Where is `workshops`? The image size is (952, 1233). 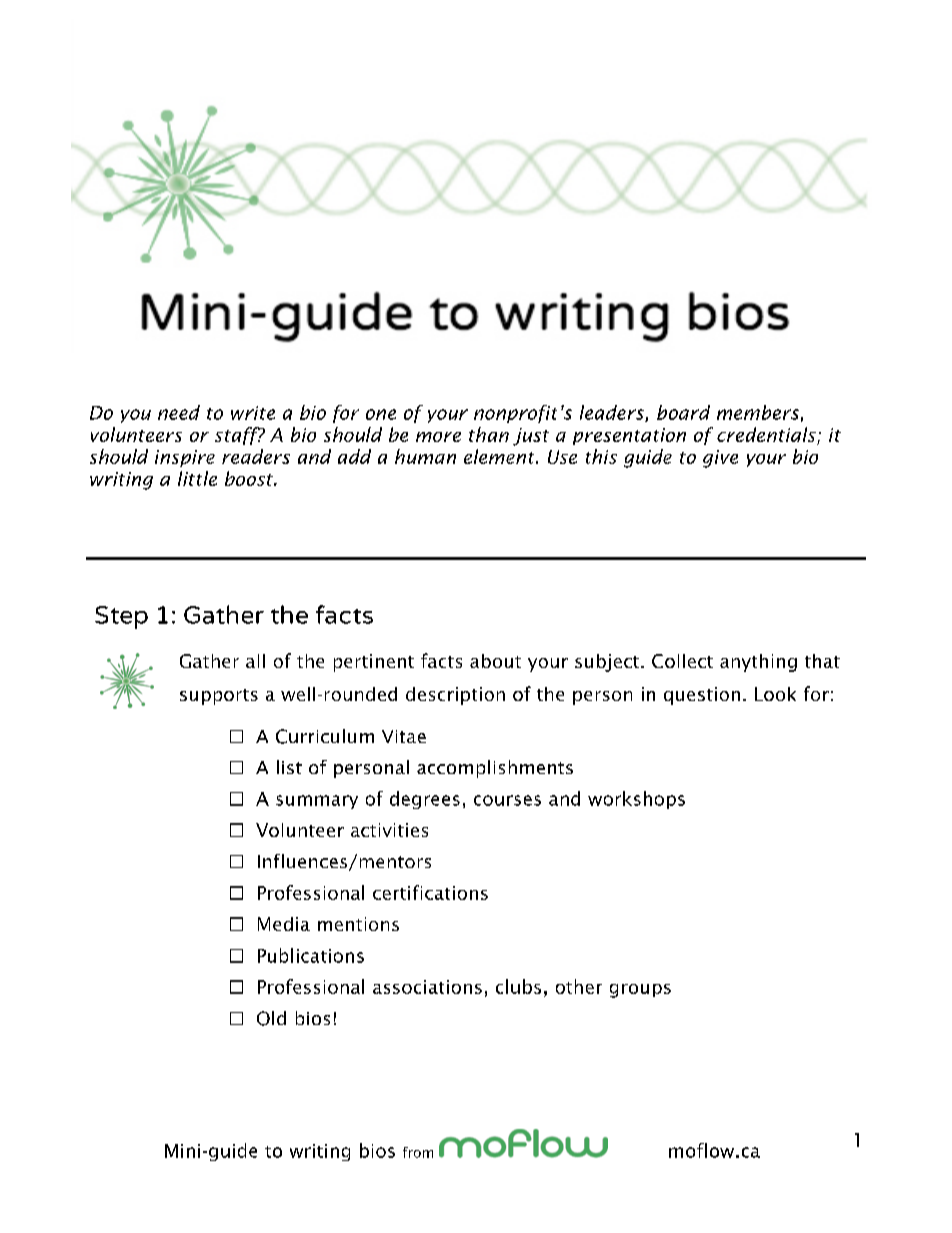
workshops is located at coordinates (636, 800).
